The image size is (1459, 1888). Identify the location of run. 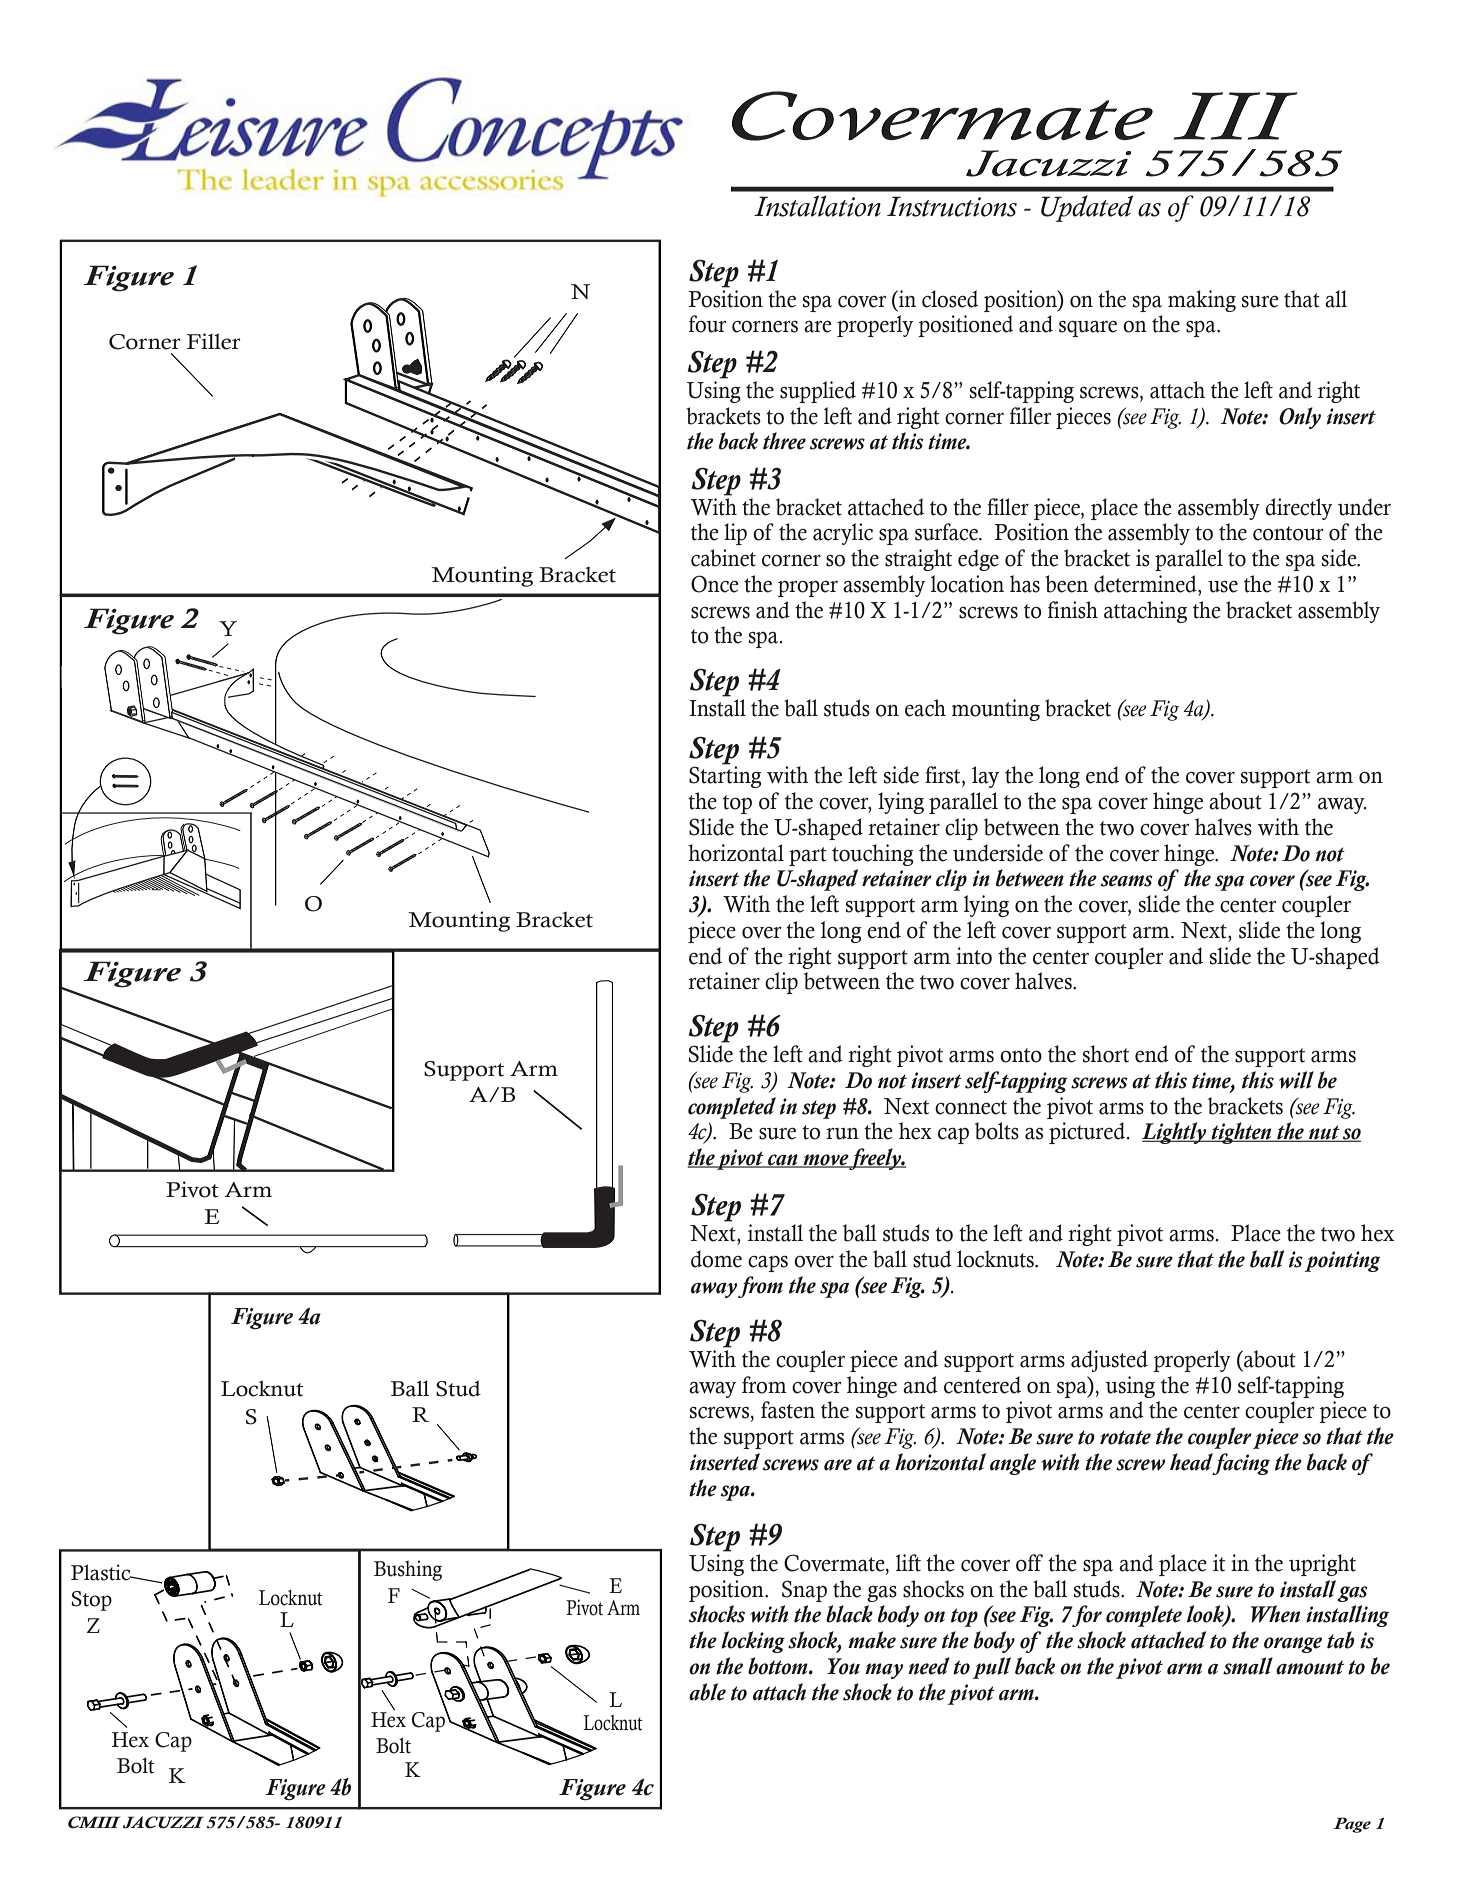
(842, 1134).
